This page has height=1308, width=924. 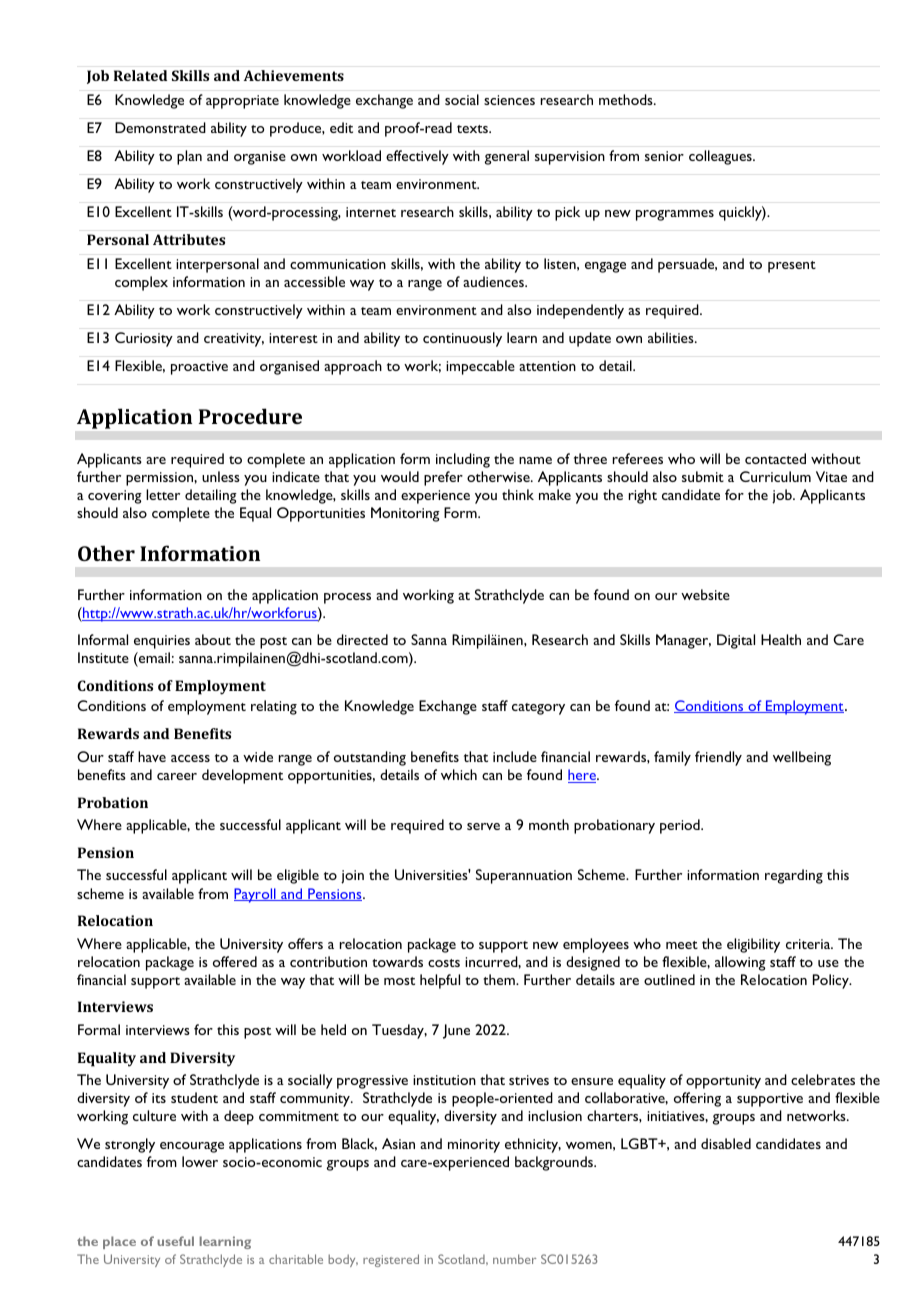 I want to click on Curriculum, so click(x=775, y=476).
